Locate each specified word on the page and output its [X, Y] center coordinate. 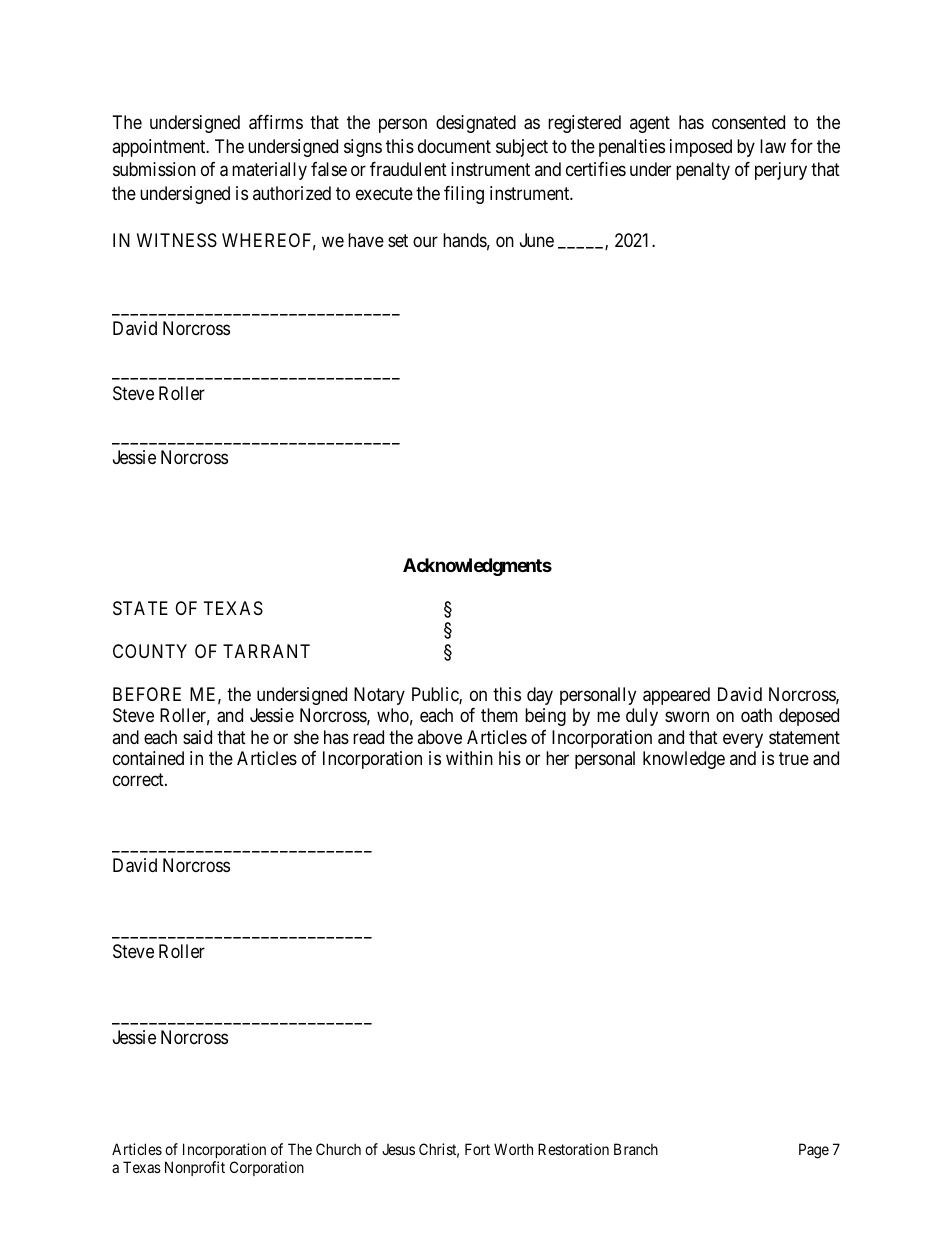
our [425, 242]
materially [269, 171]
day [540, 696]
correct [139, 780]
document [454, 146]
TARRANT [266, 651]
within [469, 758]
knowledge [684, 760]
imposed [701, 148]
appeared [676, 696]
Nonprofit [195, 1168]
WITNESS [177, 240]
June [537, 240]
